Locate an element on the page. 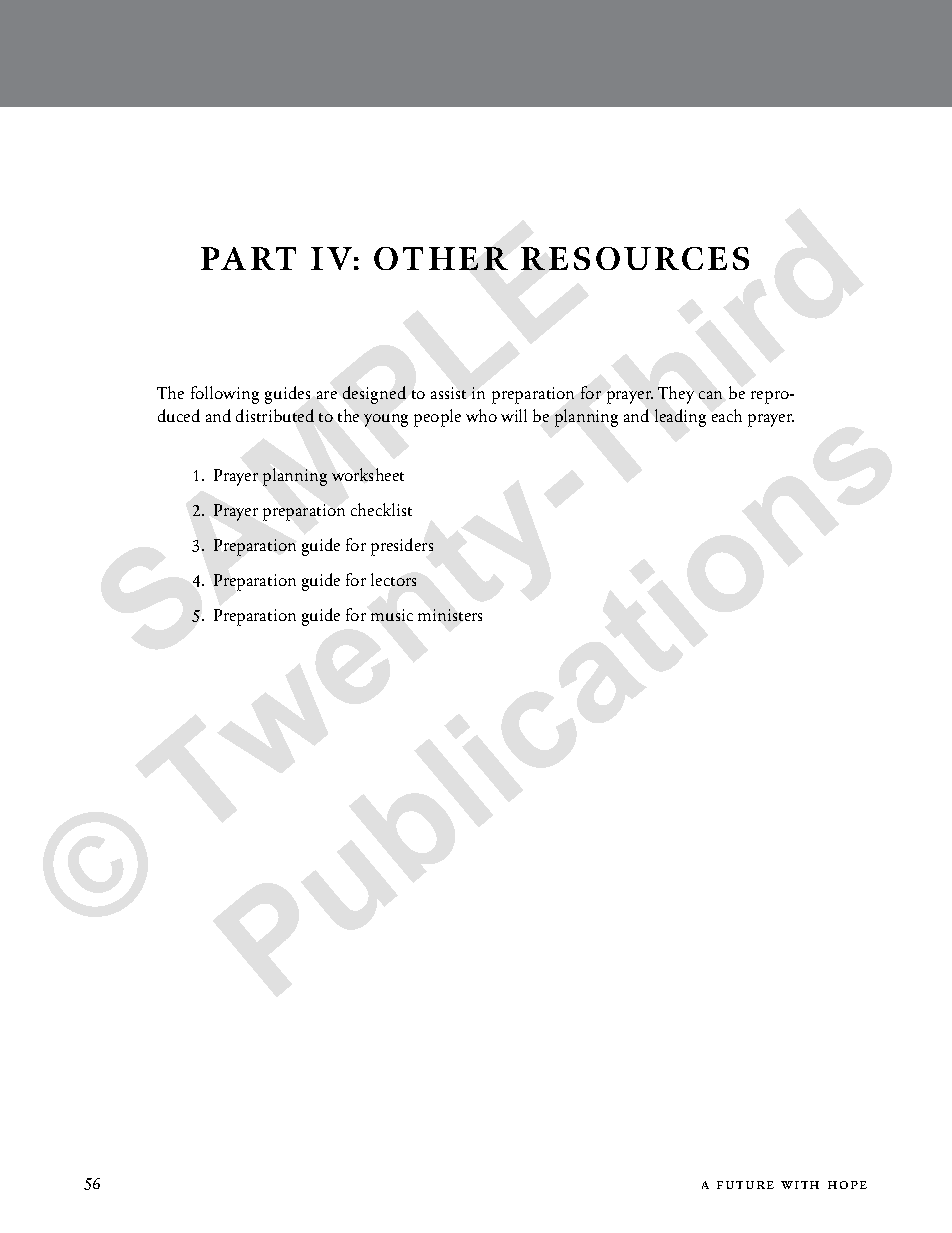  with is located at coordinates (800, 1185).
